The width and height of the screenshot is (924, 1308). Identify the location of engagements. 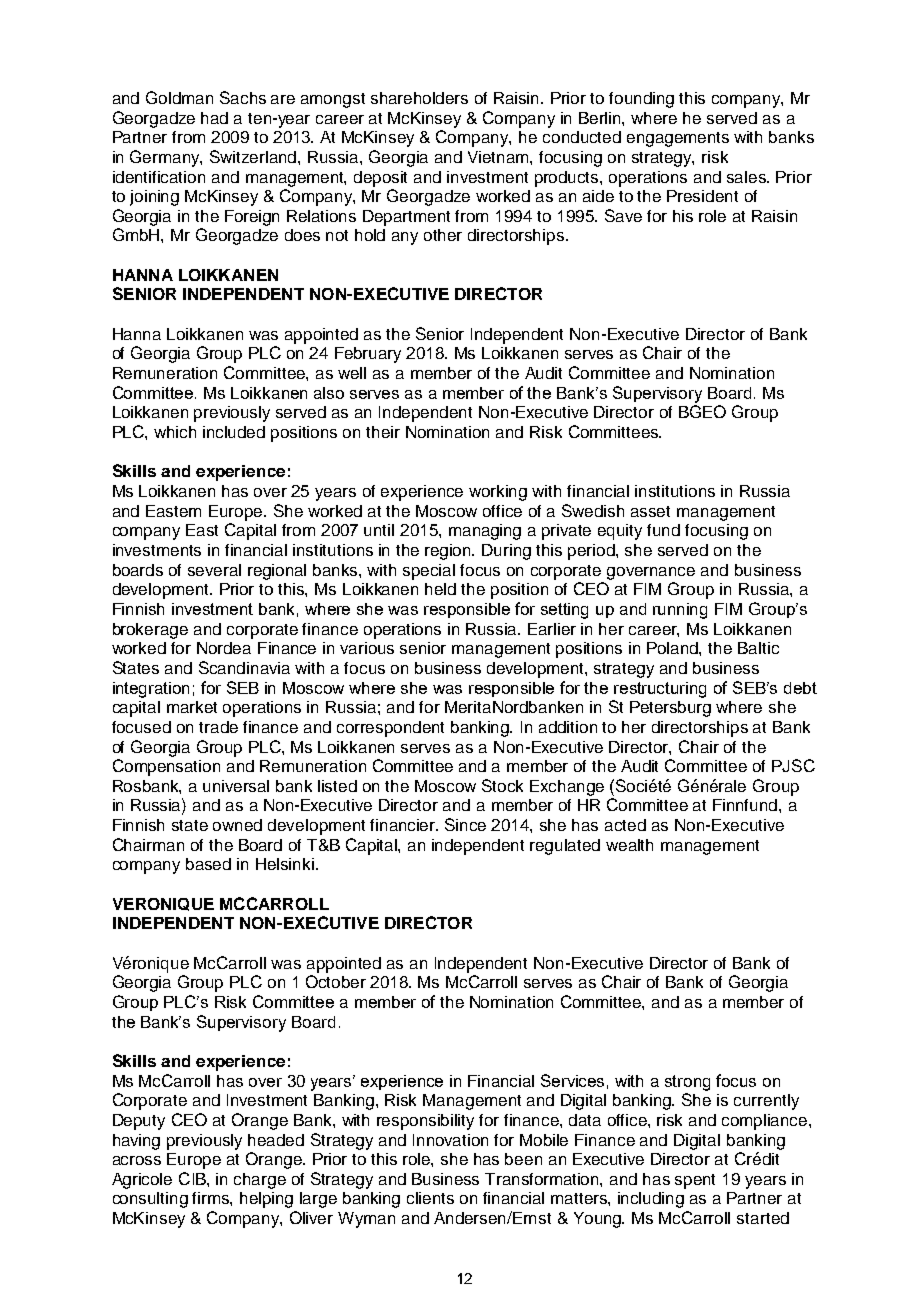
(678, 139).
